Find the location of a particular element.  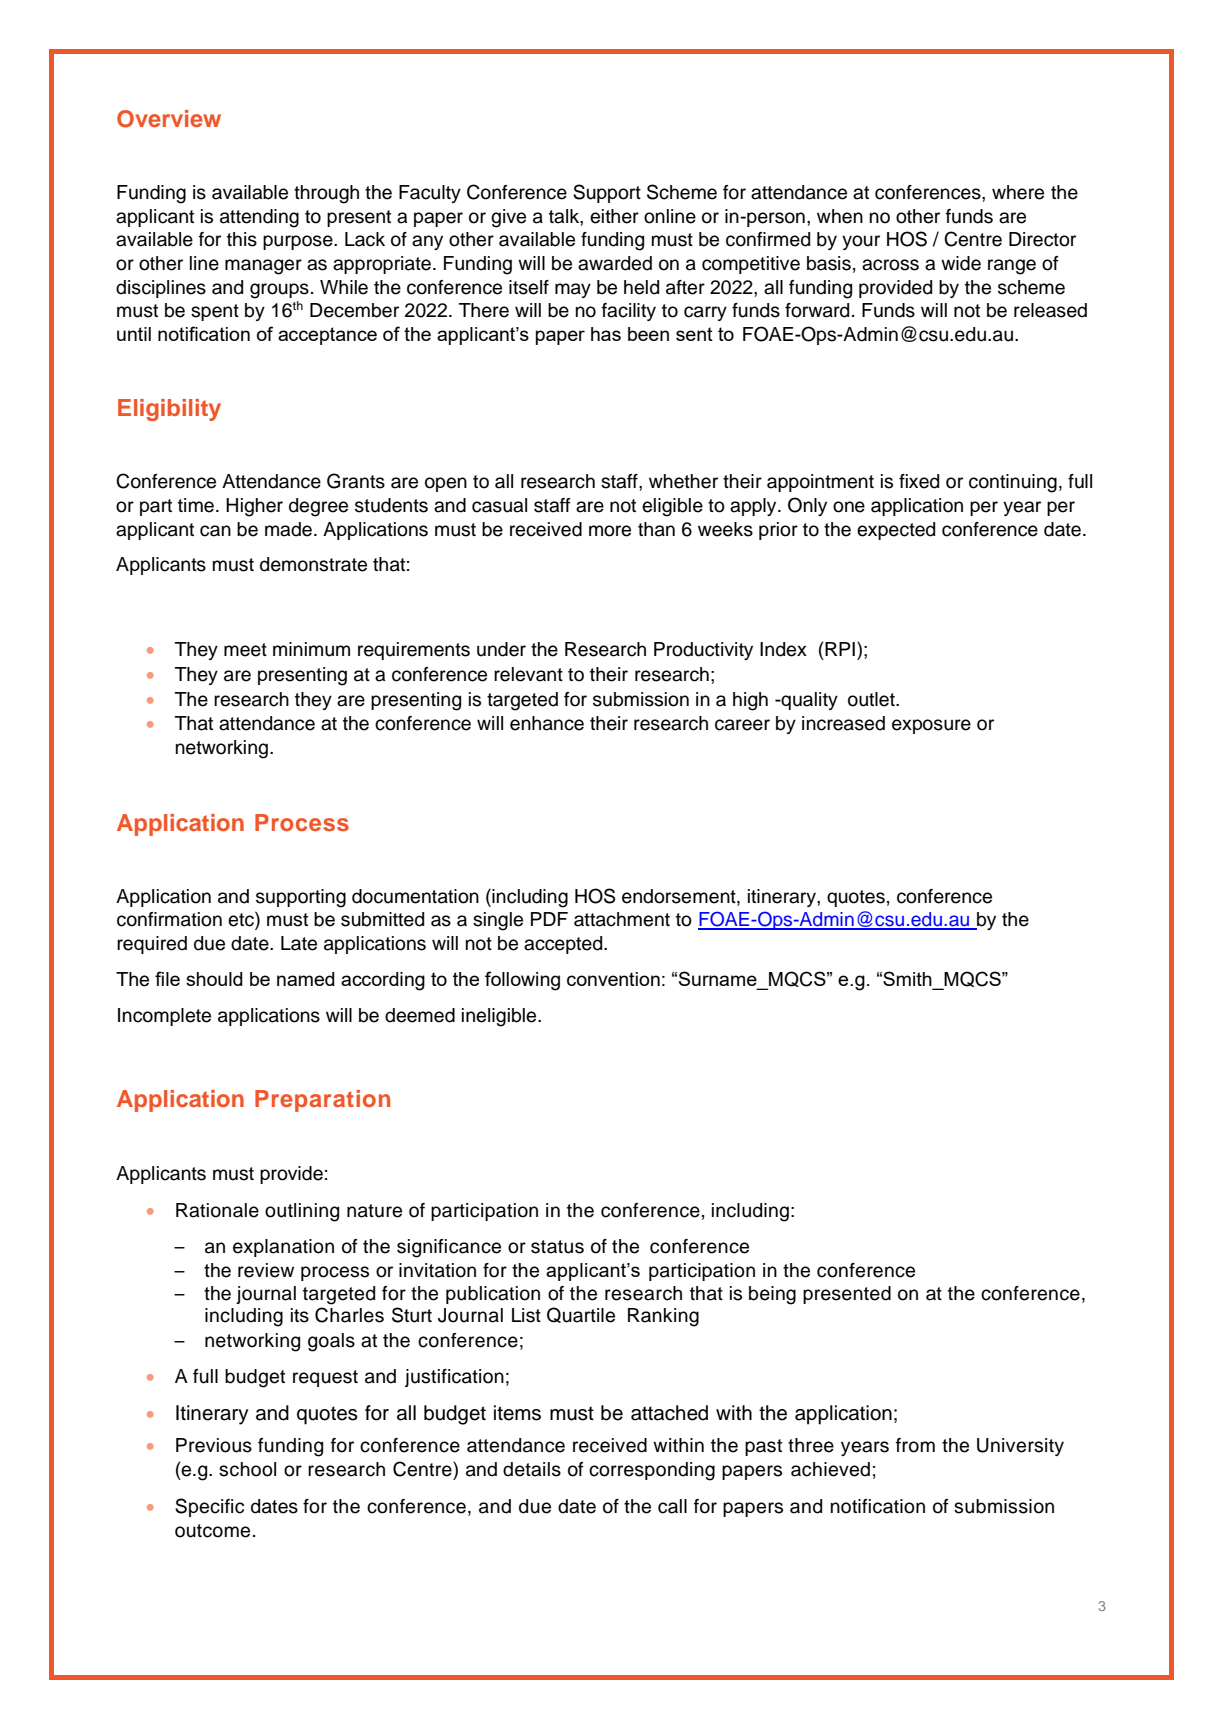

Incomplete is located at coordinates (164, 1017).
